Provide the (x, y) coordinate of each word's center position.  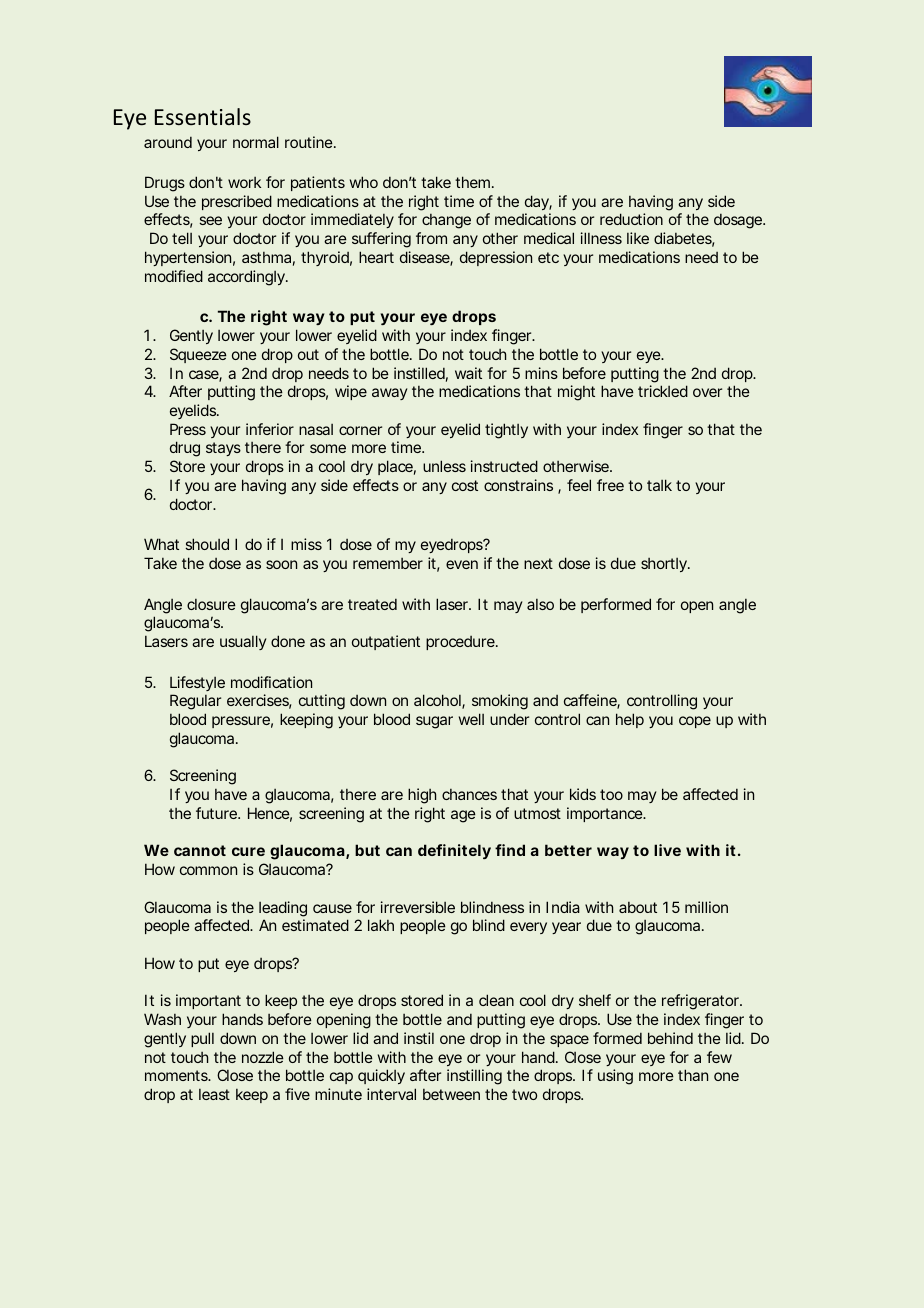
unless (444, 466)
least (214, 1094)
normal (256, 142)
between (451, 1094)
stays (223, 449)
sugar (434, 722)
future (217, 813)
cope (695, 722)
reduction (631, 219)
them (474, 182)
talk (659, 485)
